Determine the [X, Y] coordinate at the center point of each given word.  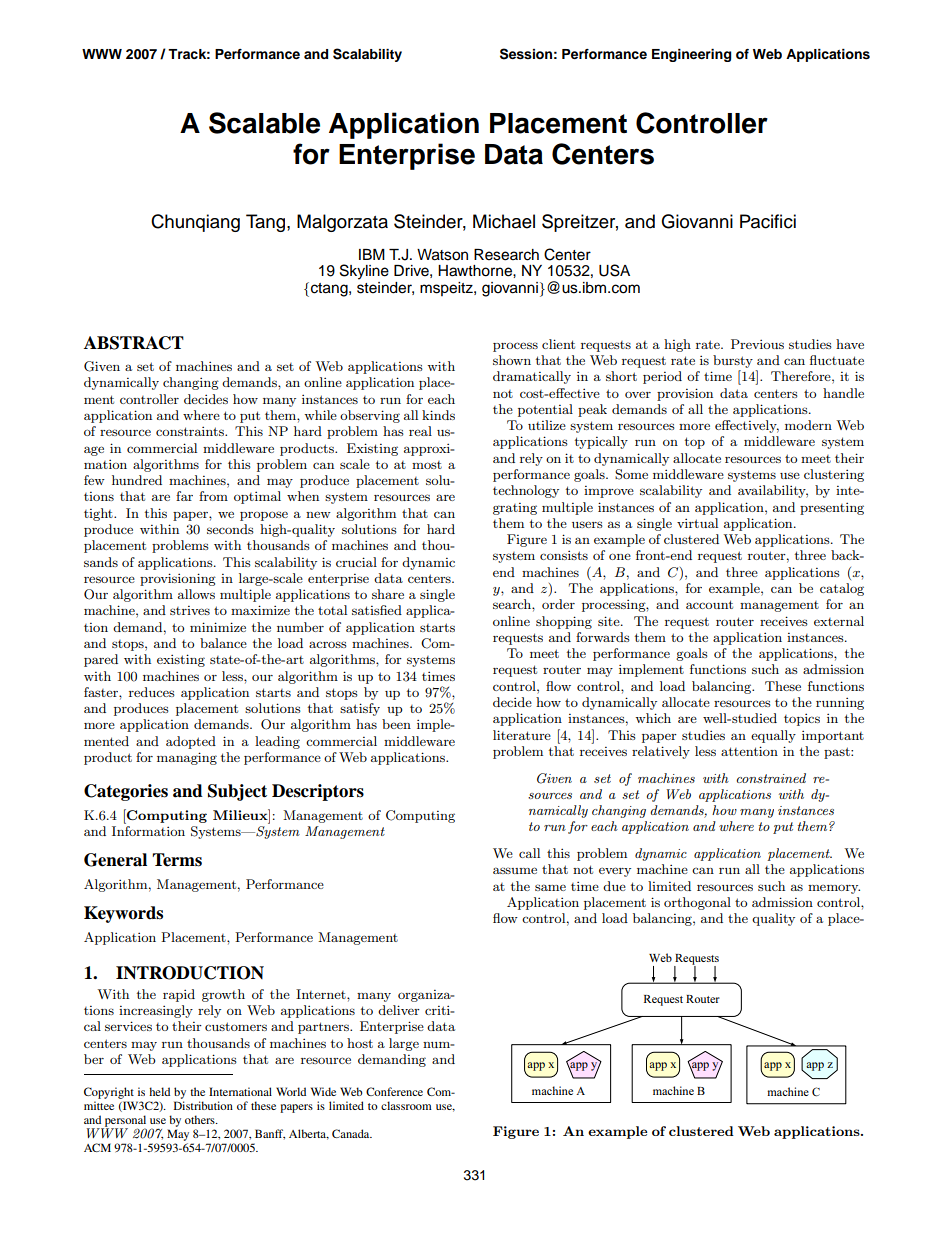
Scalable [264, 123]
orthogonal [697, 903]
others [201, 1119]
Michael [504, 221]
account [709, 604]
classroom [406, 1105]
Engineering [691, 55]
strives [190, 610]
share [388, 594]
